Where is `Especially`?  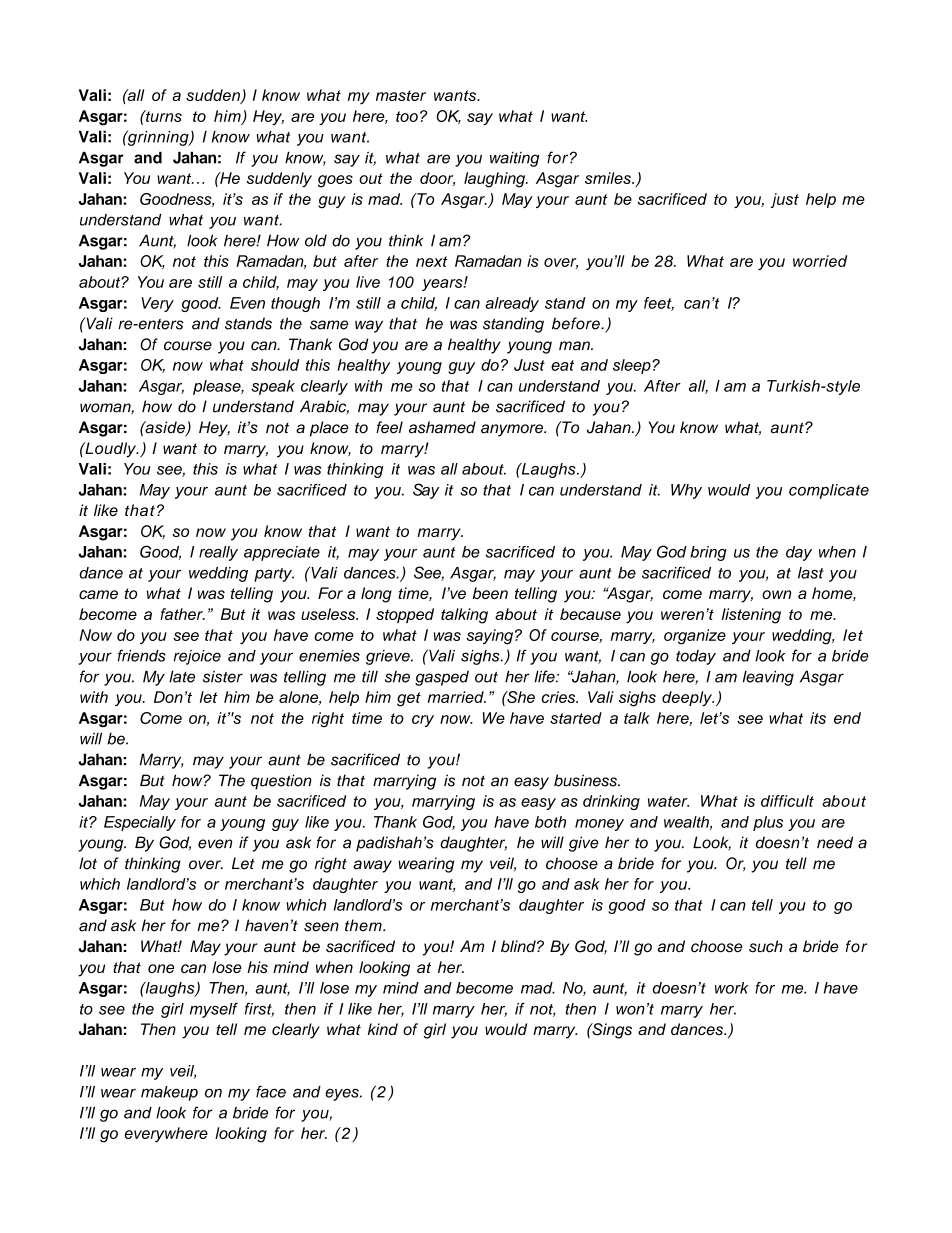 Especially is located at coordinates (140, 823).
